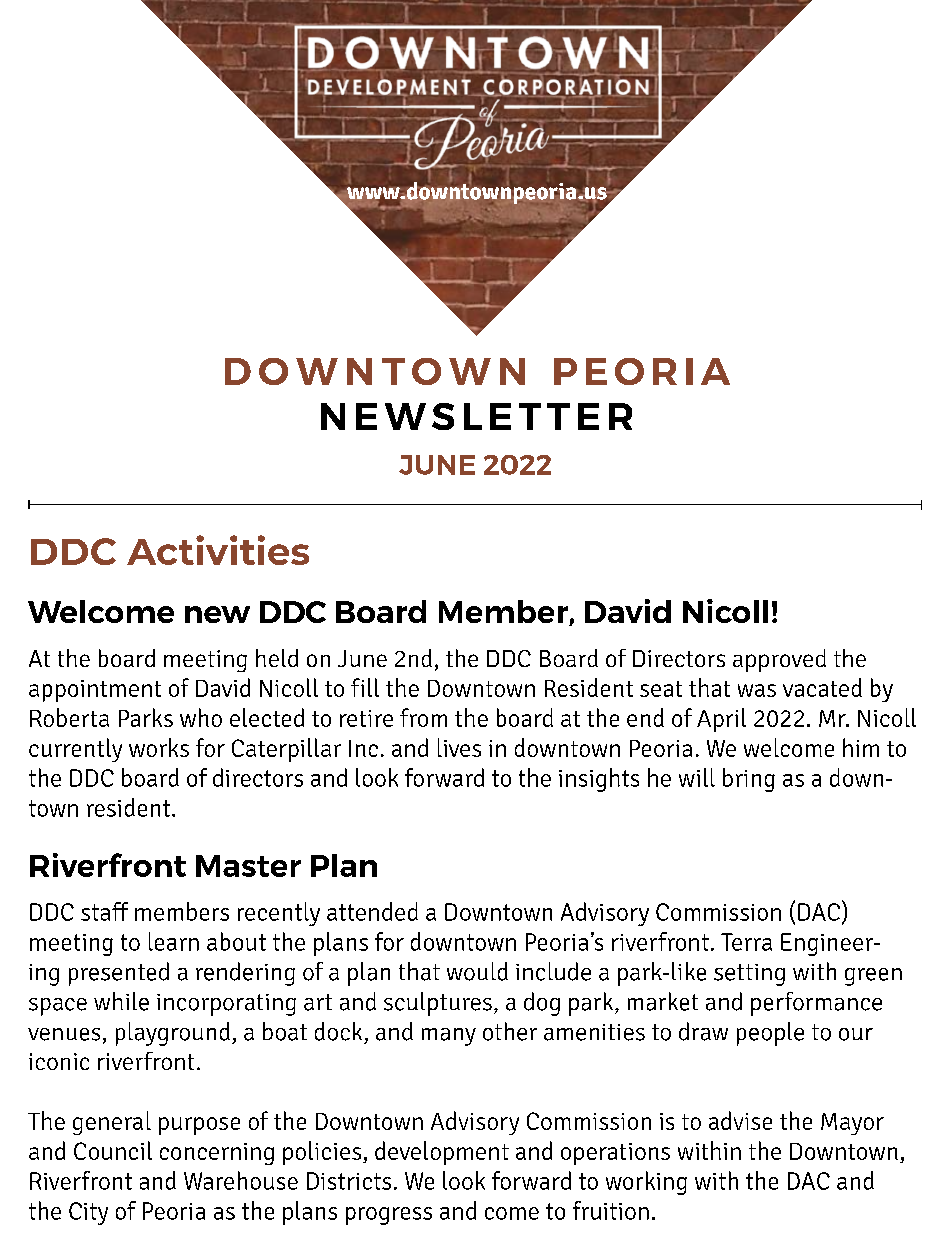 This image has width=952, height=1233. I want to click on working, so click(646, 1183).
